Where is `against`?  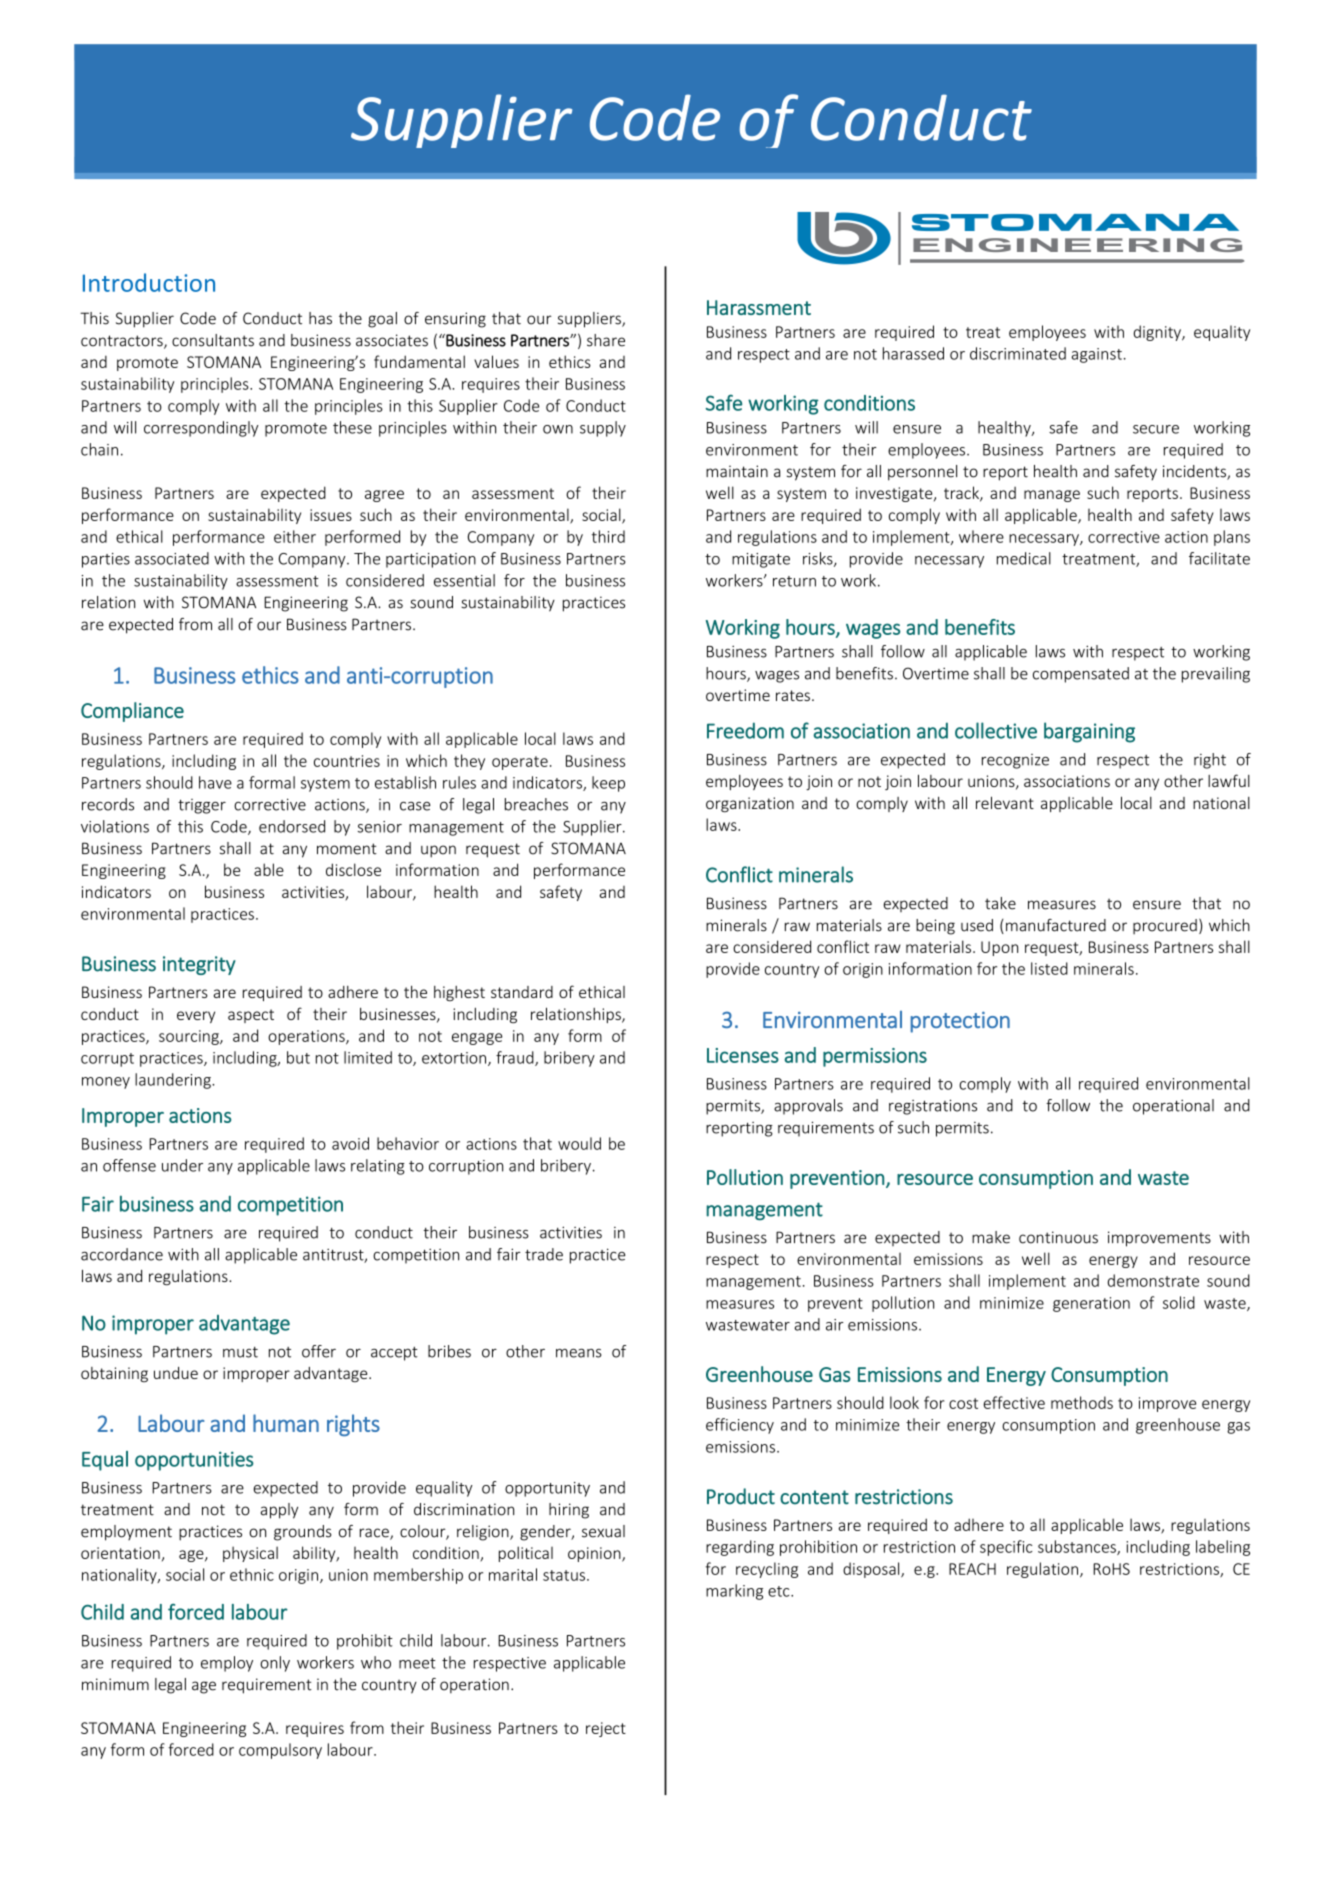
against is located at coordinates (1097, 355).
